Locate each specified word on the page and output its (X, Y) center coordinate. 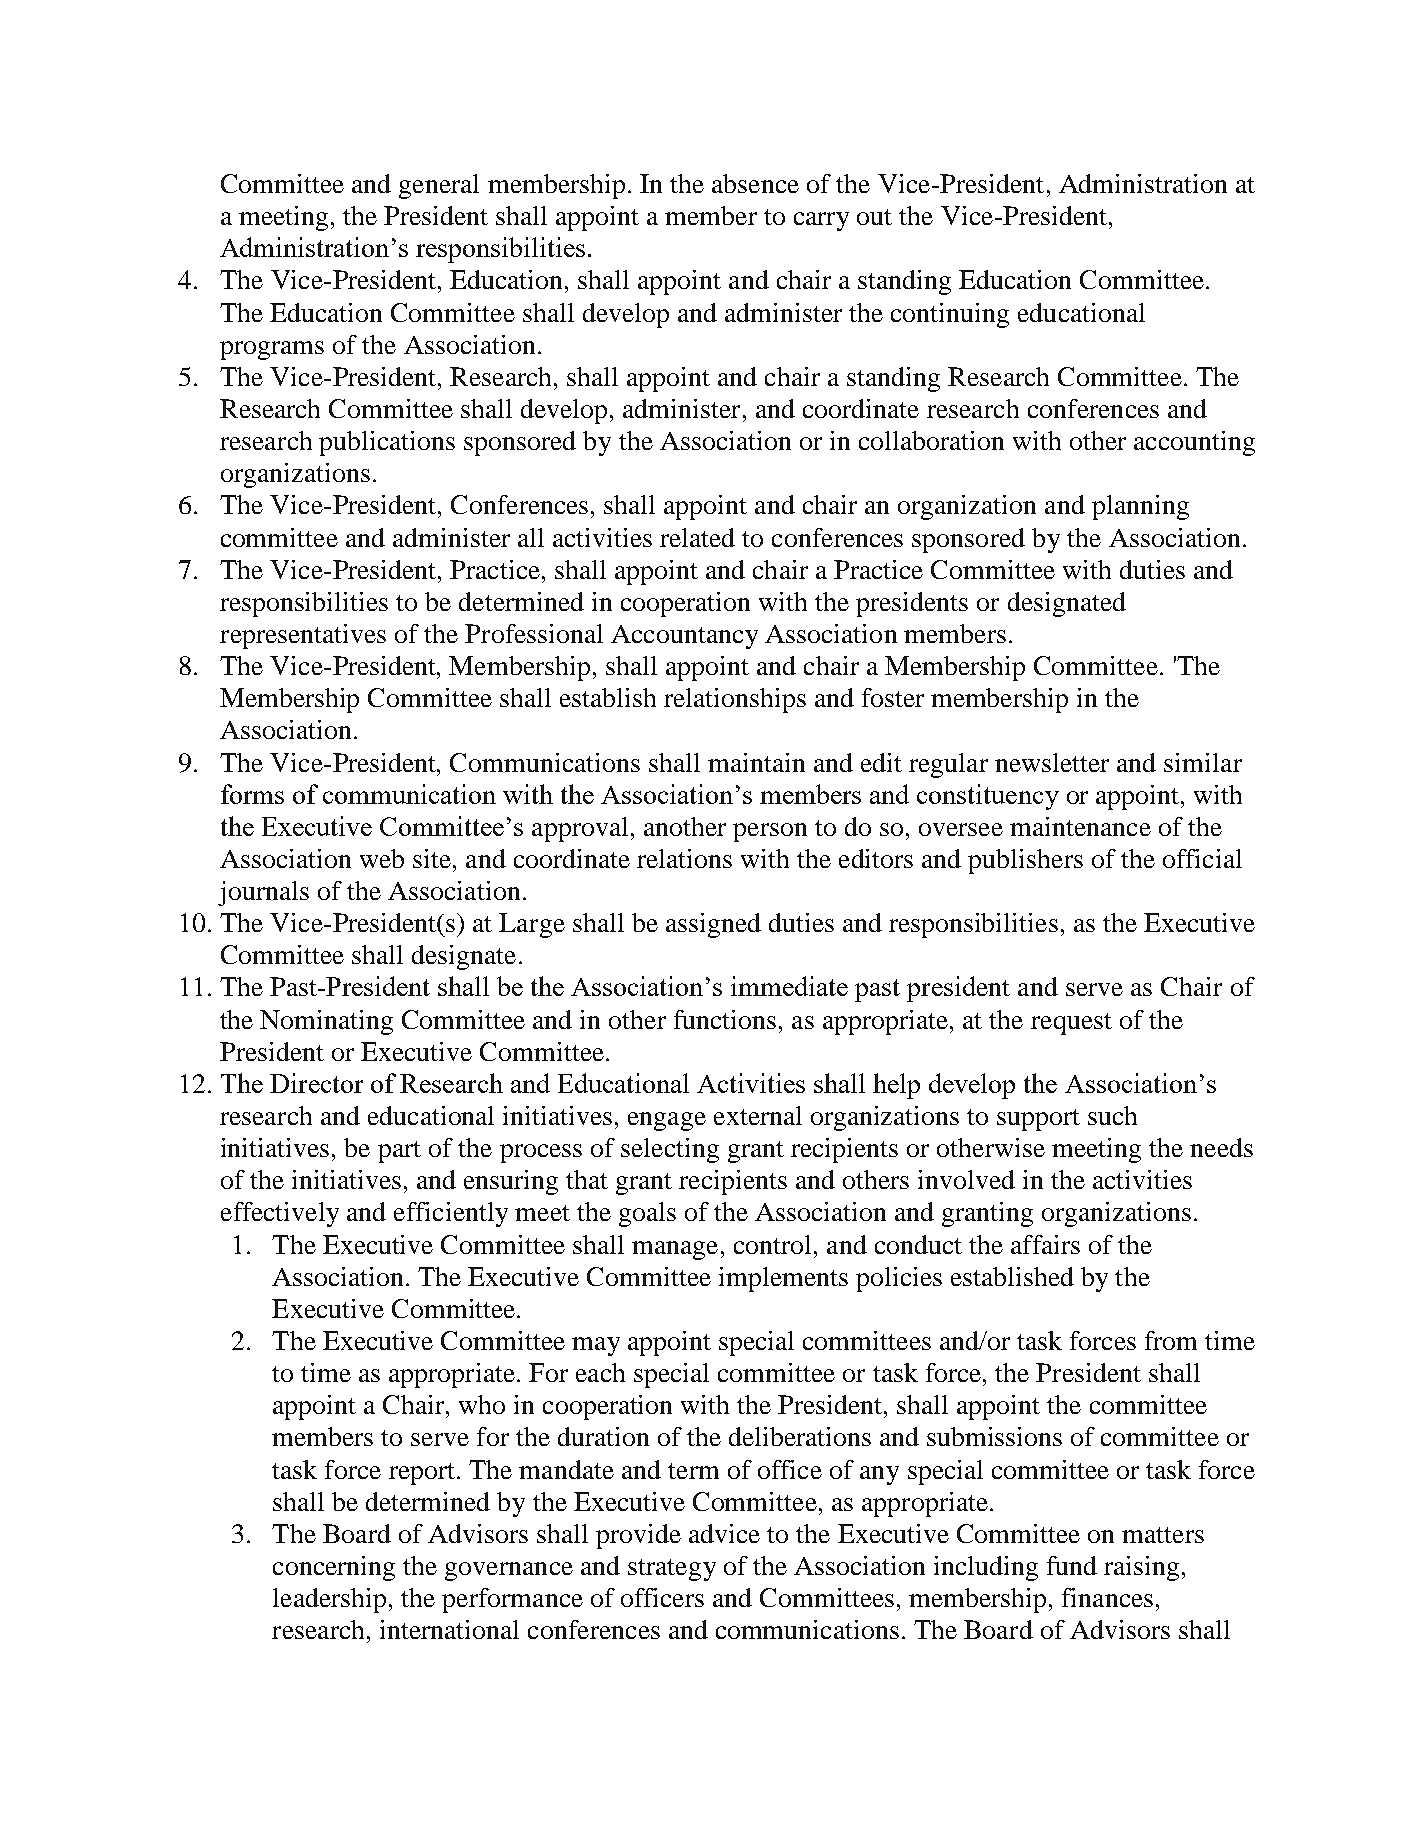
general (439, 186)
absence (755, 183)
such (1112, 1115)
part (399, 1152)
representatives (303, 636)
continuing (950, 315)
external (758, 1115)
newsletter (1052, 762)
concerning (334, 1568)
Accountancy (684, 637)
